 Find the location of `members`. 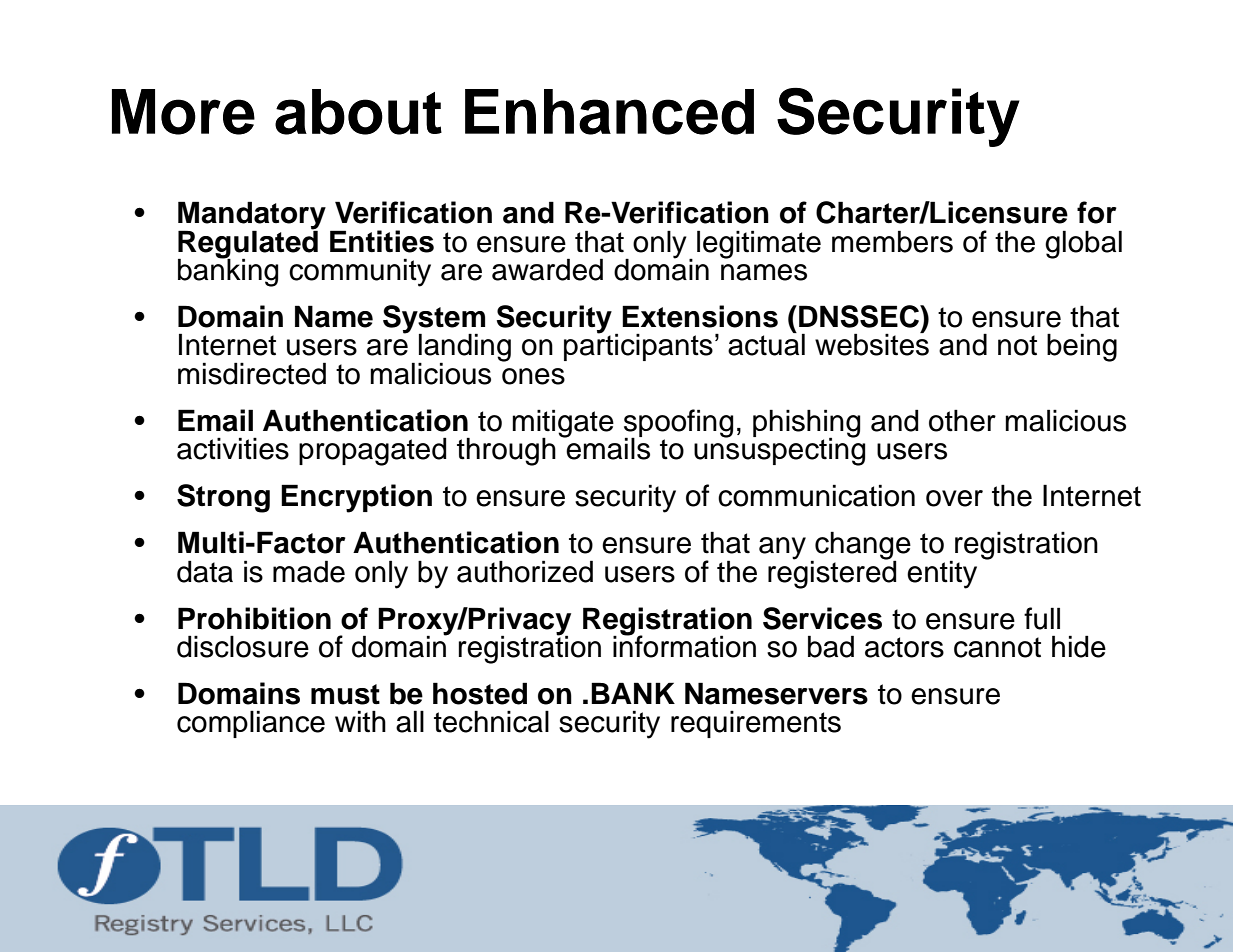

members is located at coordinates (892, 241).
